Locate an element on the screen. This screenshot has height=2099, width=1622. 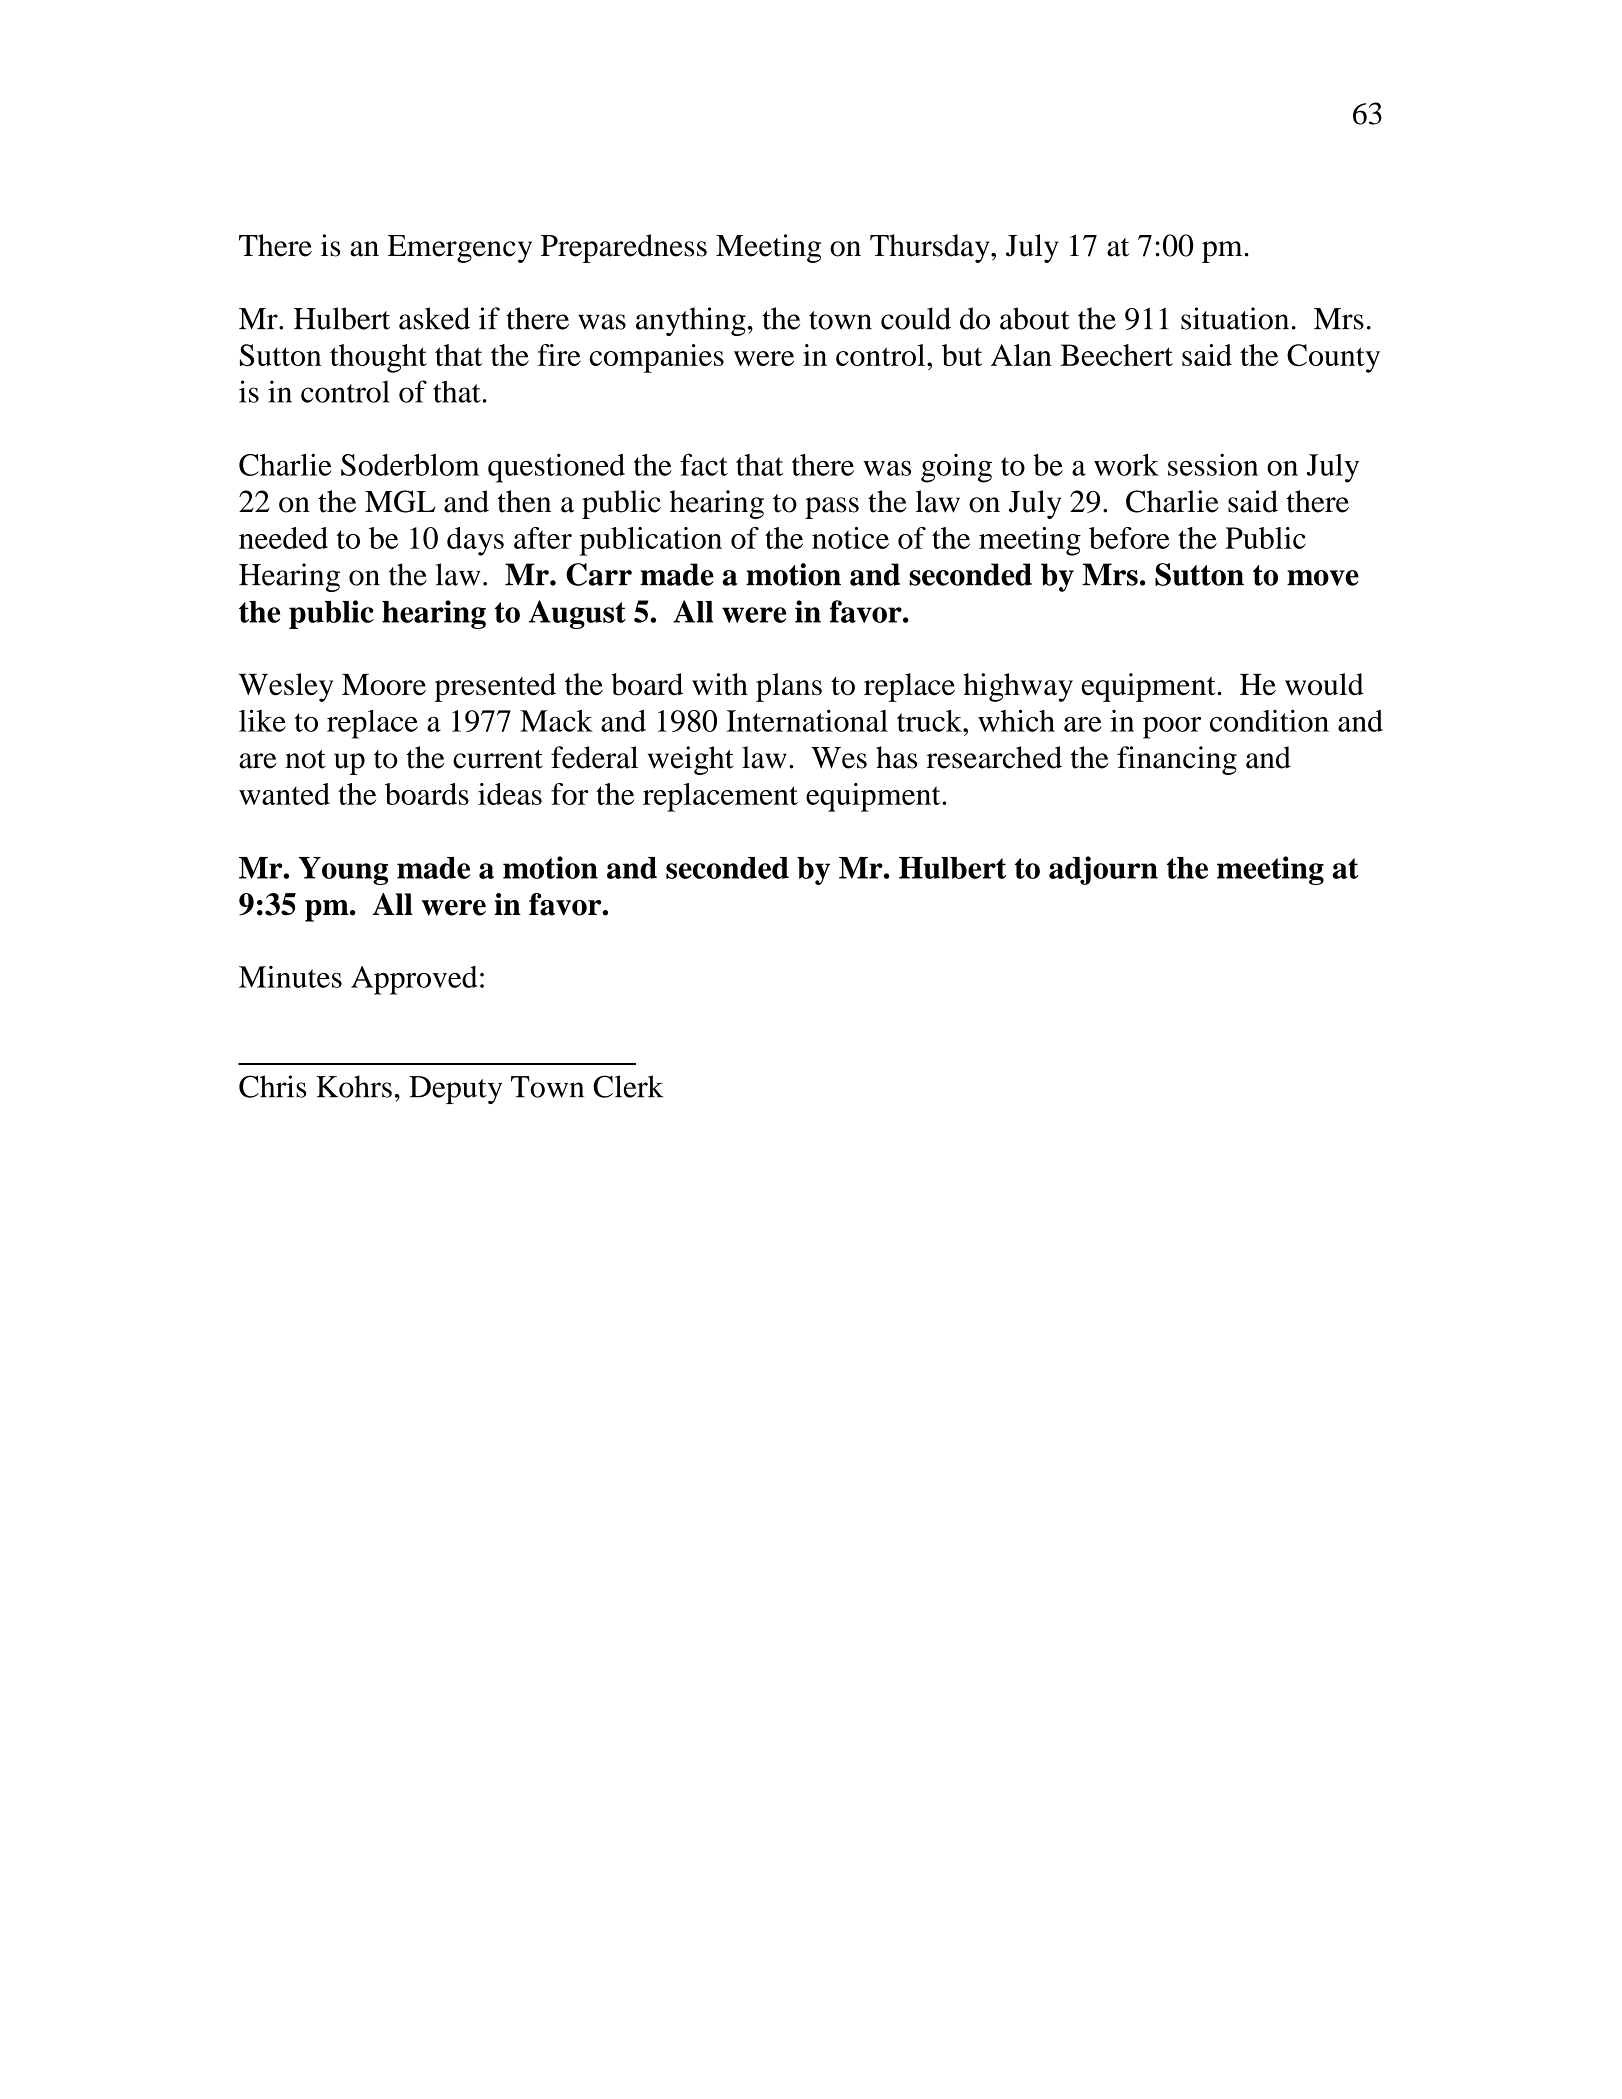
plans is located at coordinates (789, 687).
